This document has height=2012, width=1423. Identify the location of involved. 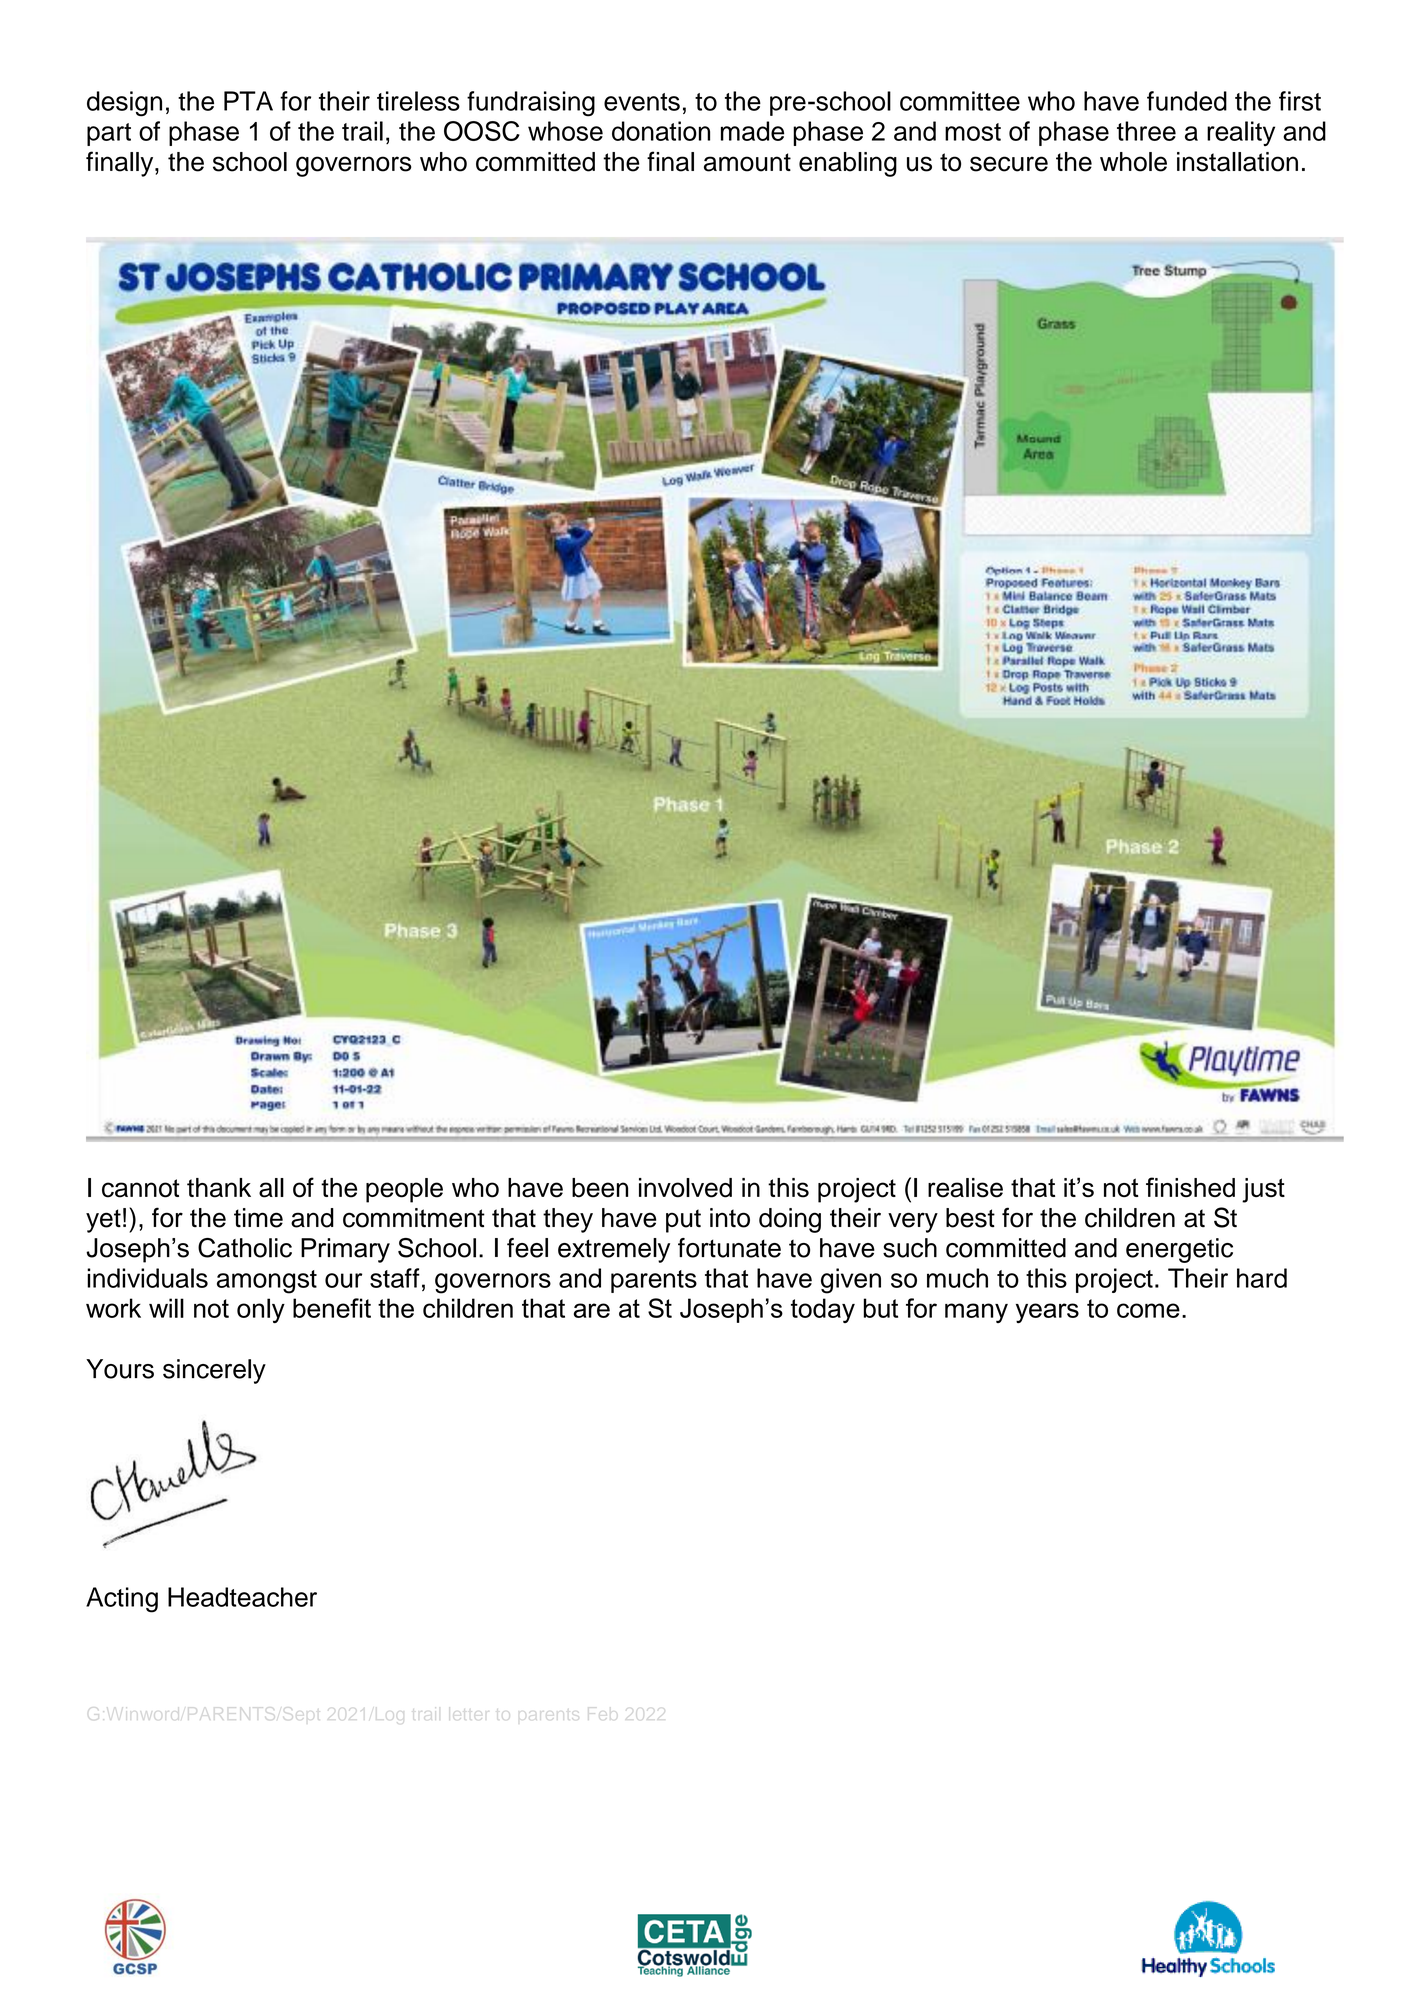
(685, 1188).
